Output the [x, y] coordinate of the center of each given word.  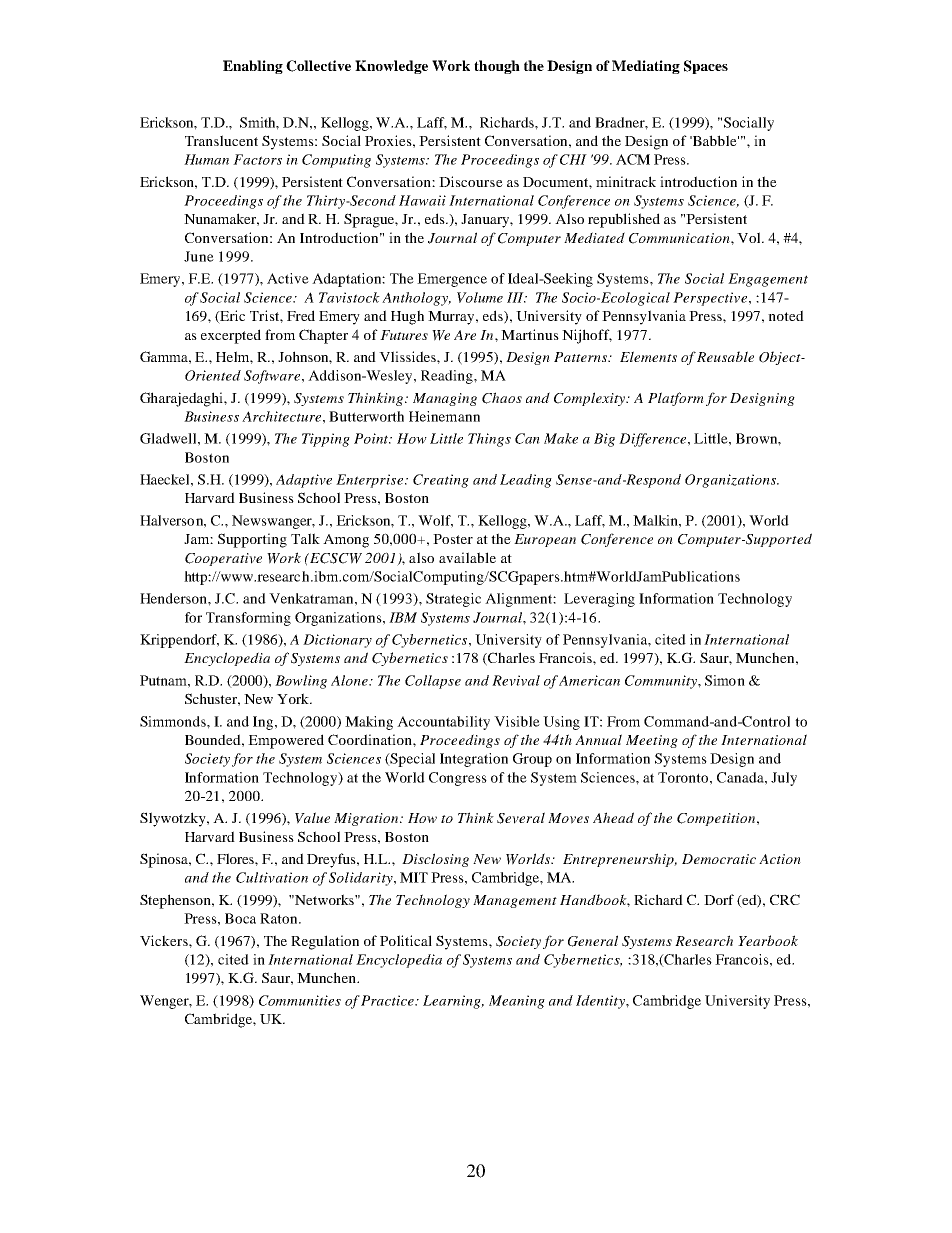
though [497, 67]
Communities [300, 1000]
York [294, 698]
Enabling [253, 67]
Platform [676, 399]
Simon [725, 680]
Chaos [502, 398]
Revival [516, 680]
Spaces [706, 67]
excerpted [231, 336]
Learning [453, 1002]
